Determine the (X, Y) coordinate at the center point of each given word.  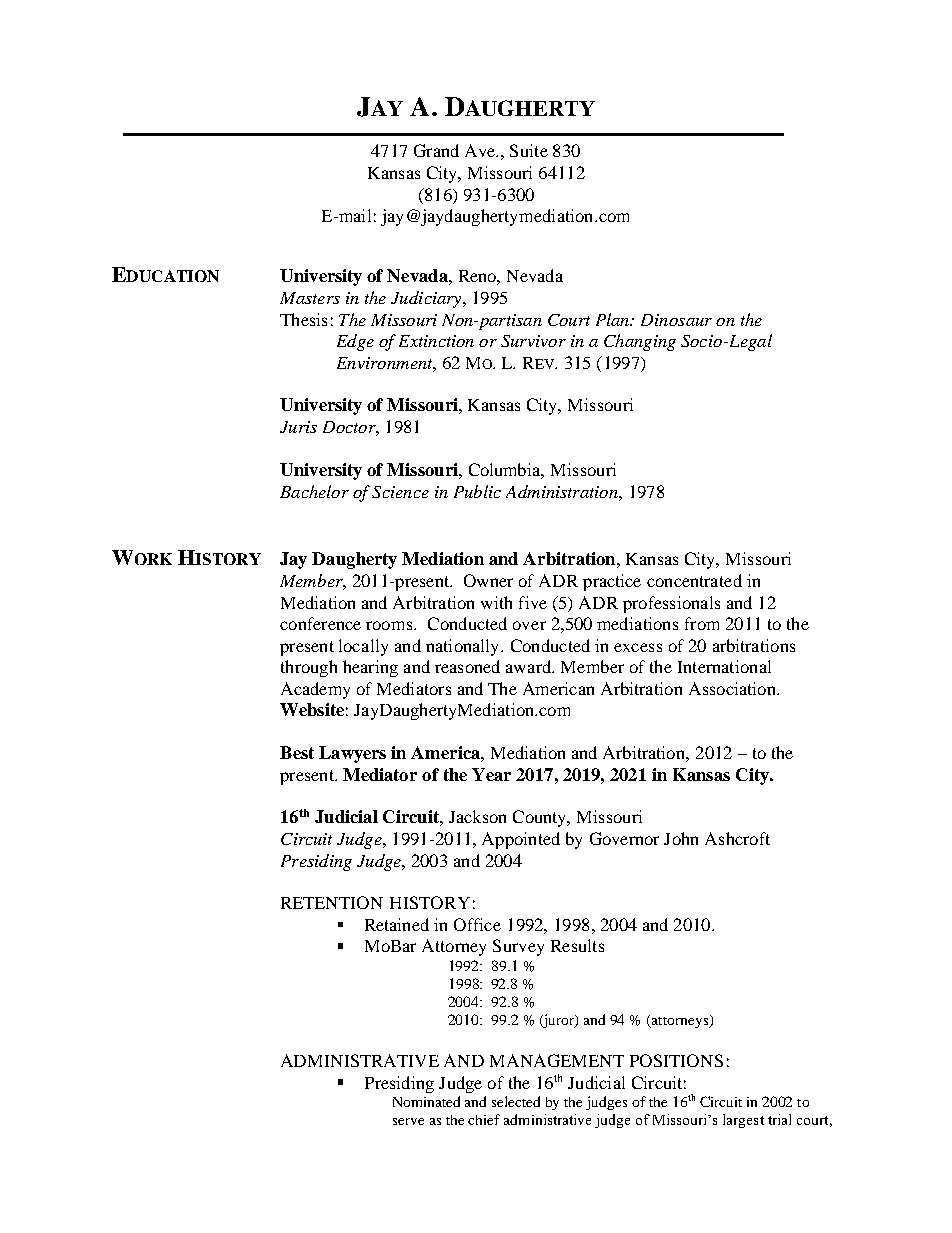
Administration (563, 491)
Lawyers (352, 754)
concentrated (694, 580)
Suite (529, 150)
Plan (614, 319)
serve (408, 1121)
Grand (436, 150)
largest (743, 1121)
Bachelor (314, 491)
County (541, 818)
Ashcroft (737, 838)
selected (516, 1101)
